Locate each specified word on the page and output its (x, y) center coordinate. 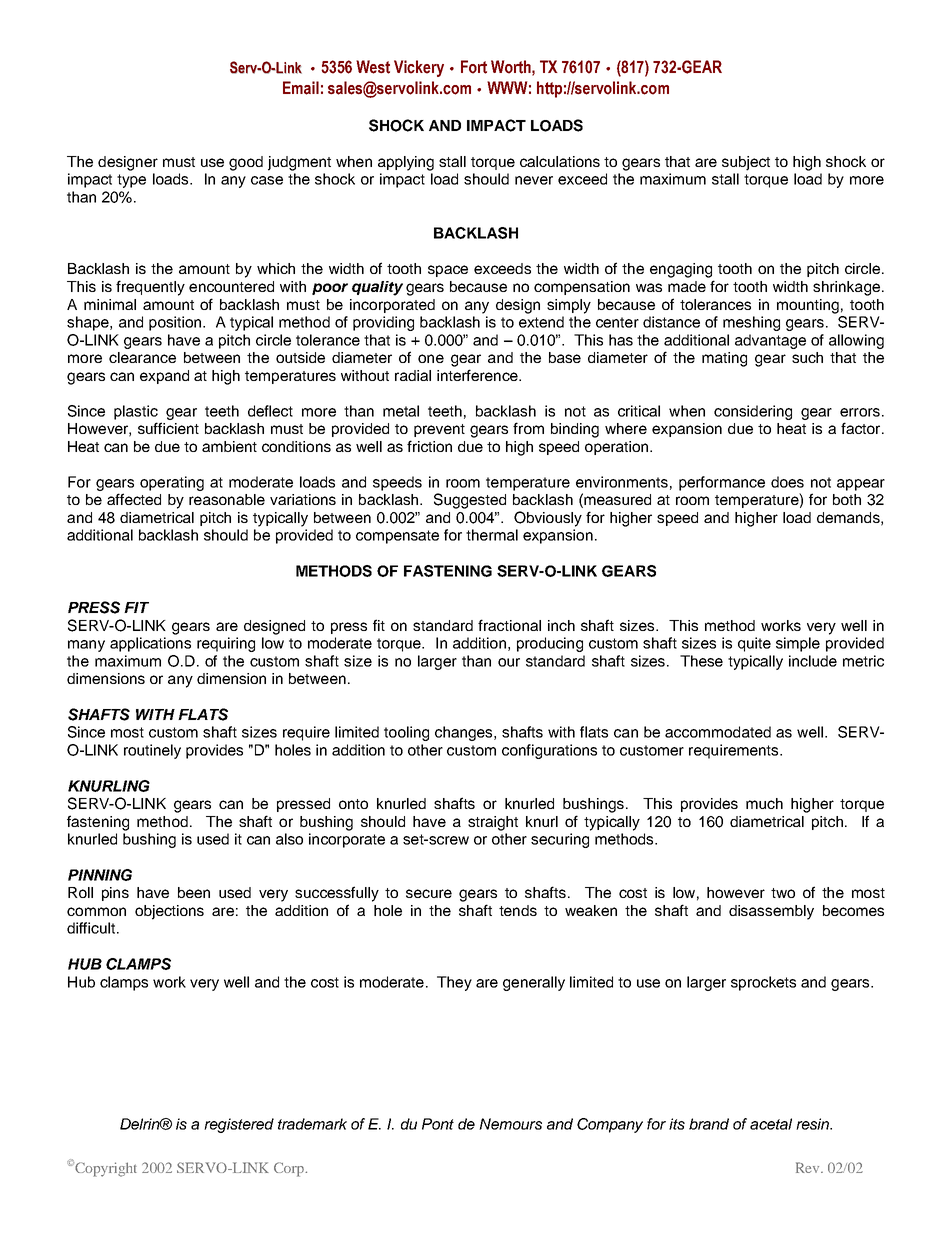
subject (746, 163)
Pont (438, 1124)
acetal (771, 1124)
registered (239, 1125)
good (246, 163)
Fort (474, 67)
